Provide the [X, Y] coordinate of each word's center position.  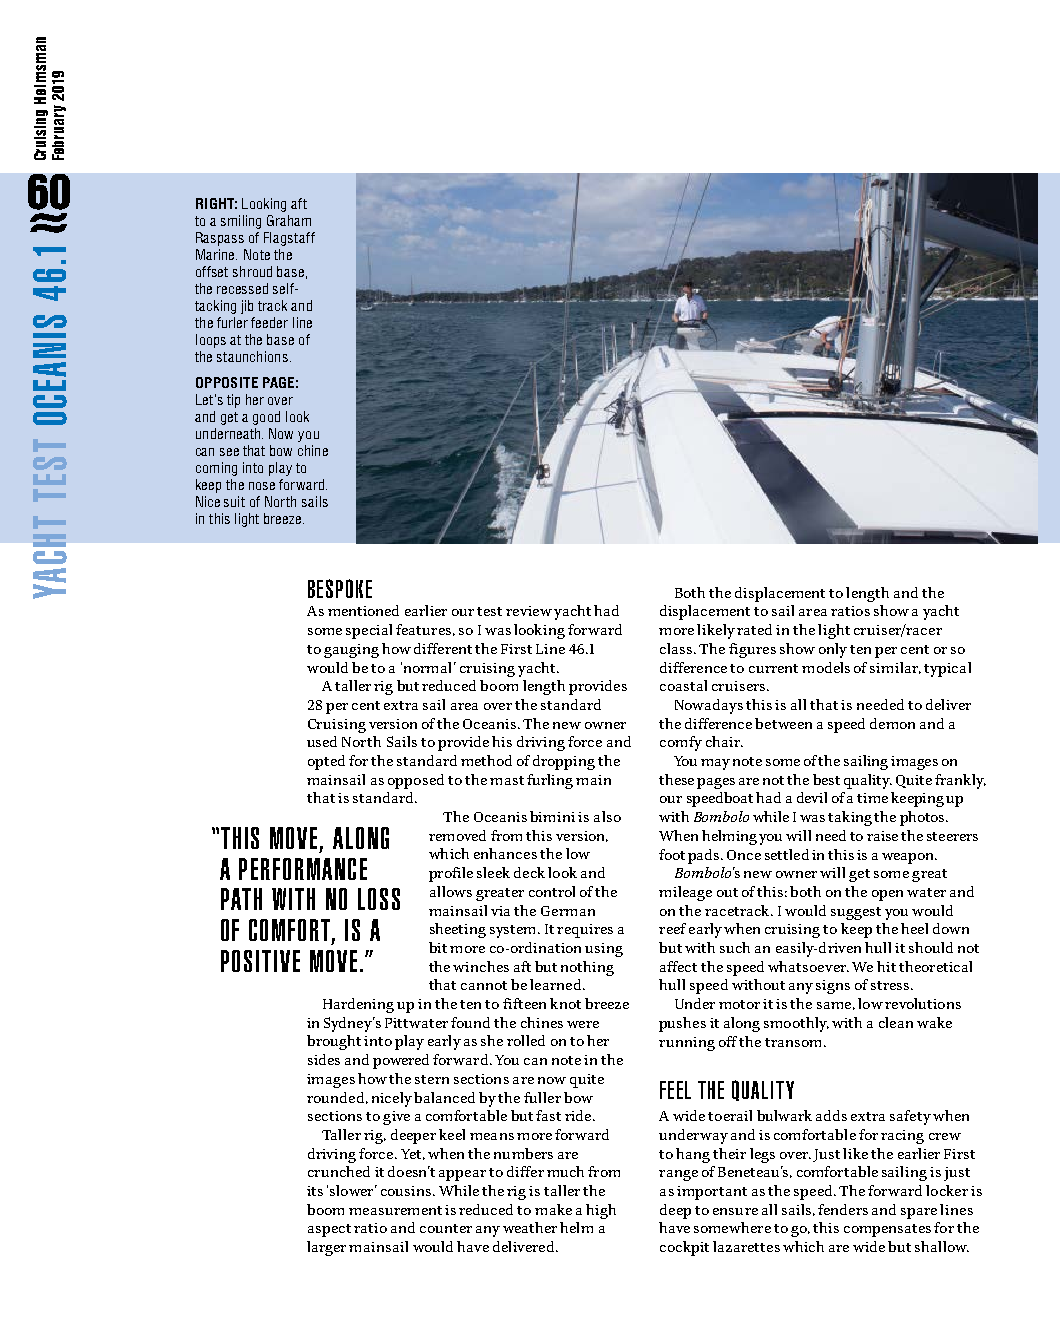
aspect [329, 1230]
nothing [587, 968]
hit [886, 966]
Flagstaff [289, 239]
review [529, 611]
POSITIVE [260, 961]
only [833, 650]
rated [754, 629]
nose [262, 486]
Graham [289, 220]
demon [892, 723]
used [322, 741]
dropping [564, 762]
